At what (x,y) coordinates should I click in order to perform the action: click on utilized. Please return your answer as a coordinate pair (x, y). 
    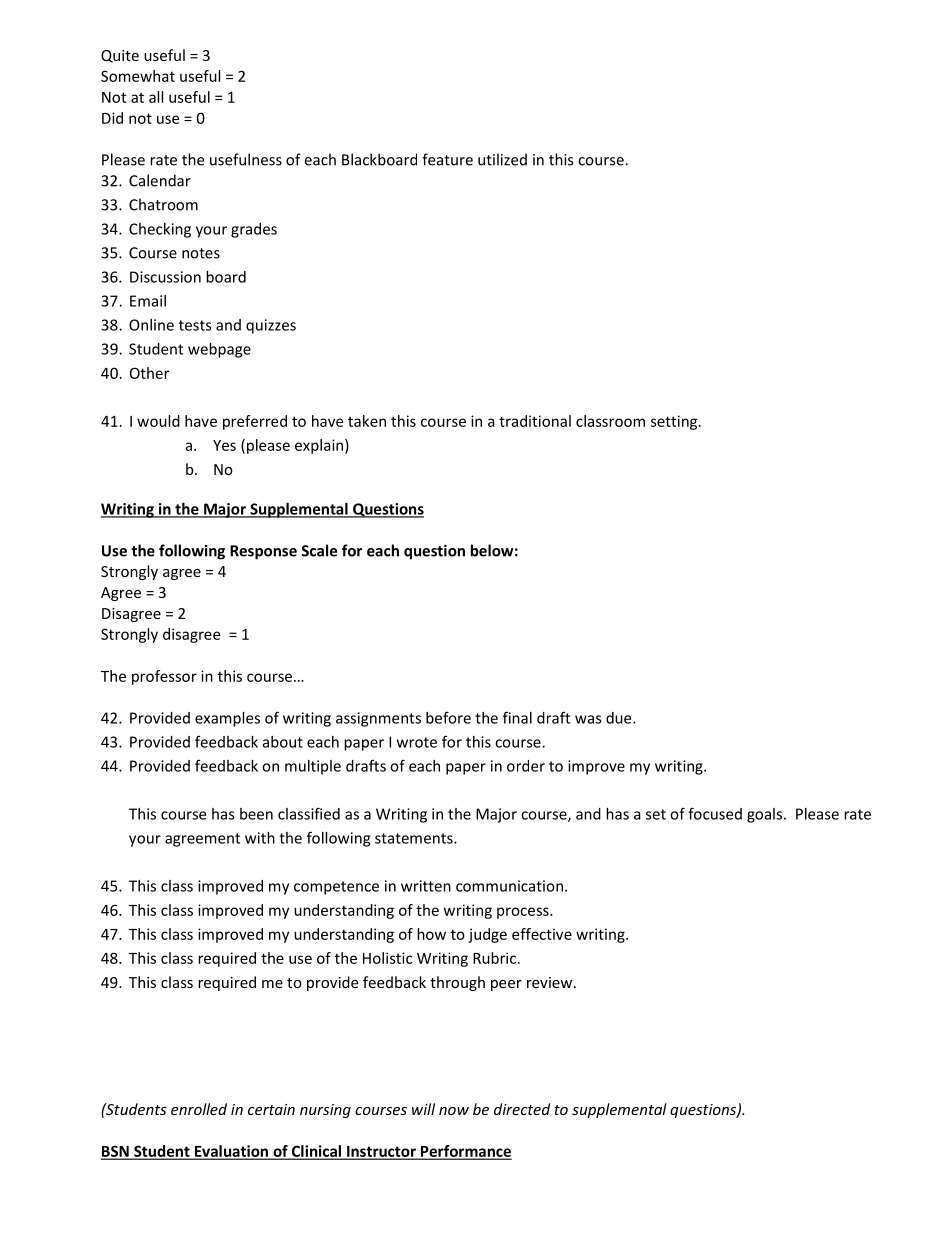
    Looking at the image, I should click on (502, 159).
